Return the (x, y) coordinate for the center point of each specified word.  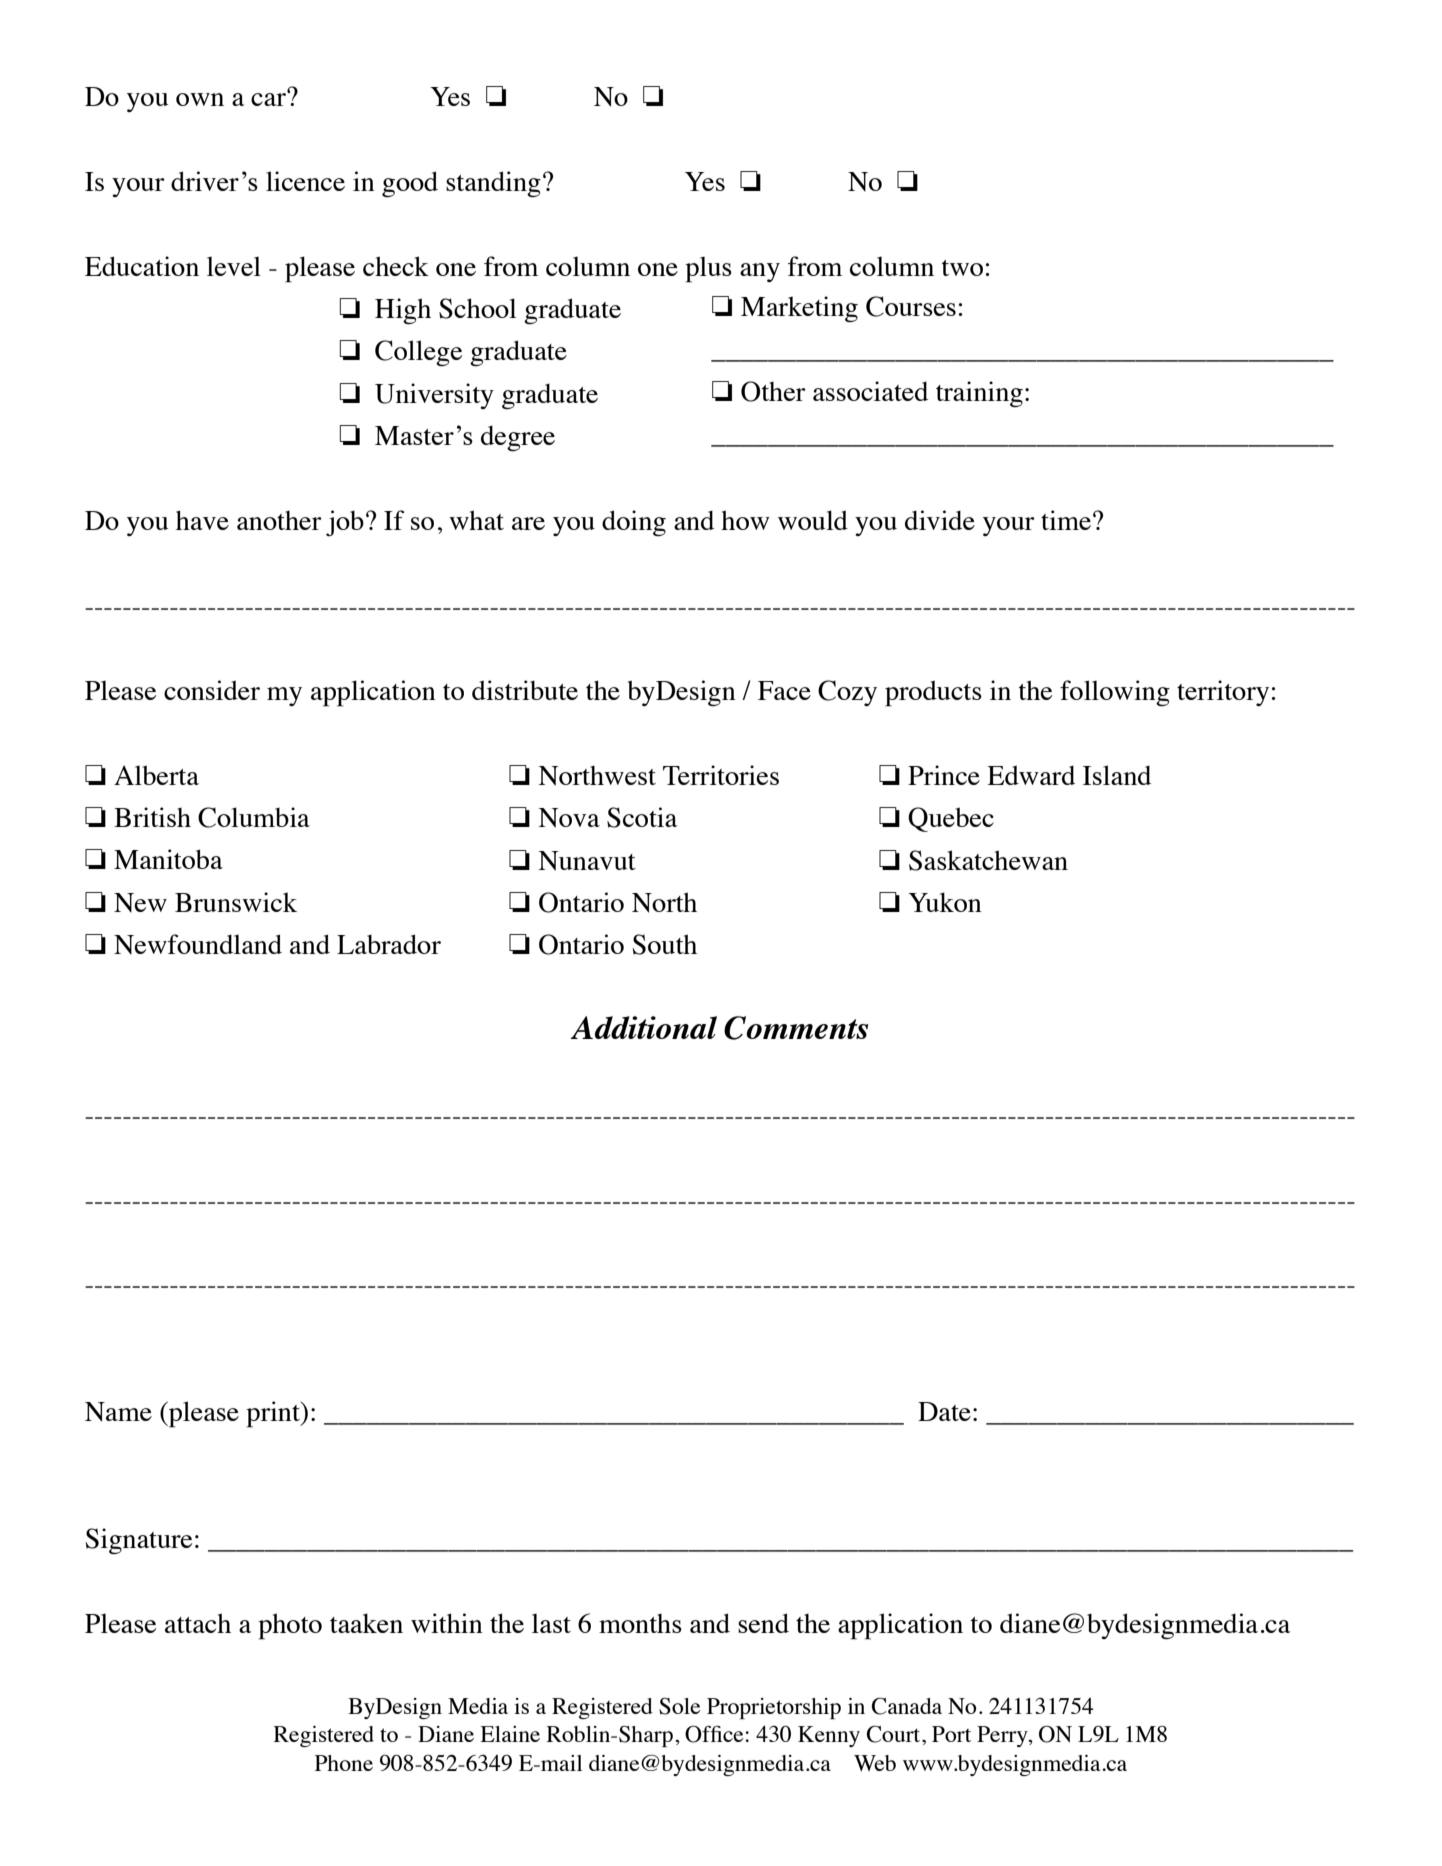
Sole (679, 1706)
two (962, 268)
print (274, 1414)
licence (305, 181)
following (1115, 693)
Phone (344, 1763)
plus (708, 269)
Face (784, 690)
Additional (643, 1027)
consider (212, 690)
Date (944, 1411)
